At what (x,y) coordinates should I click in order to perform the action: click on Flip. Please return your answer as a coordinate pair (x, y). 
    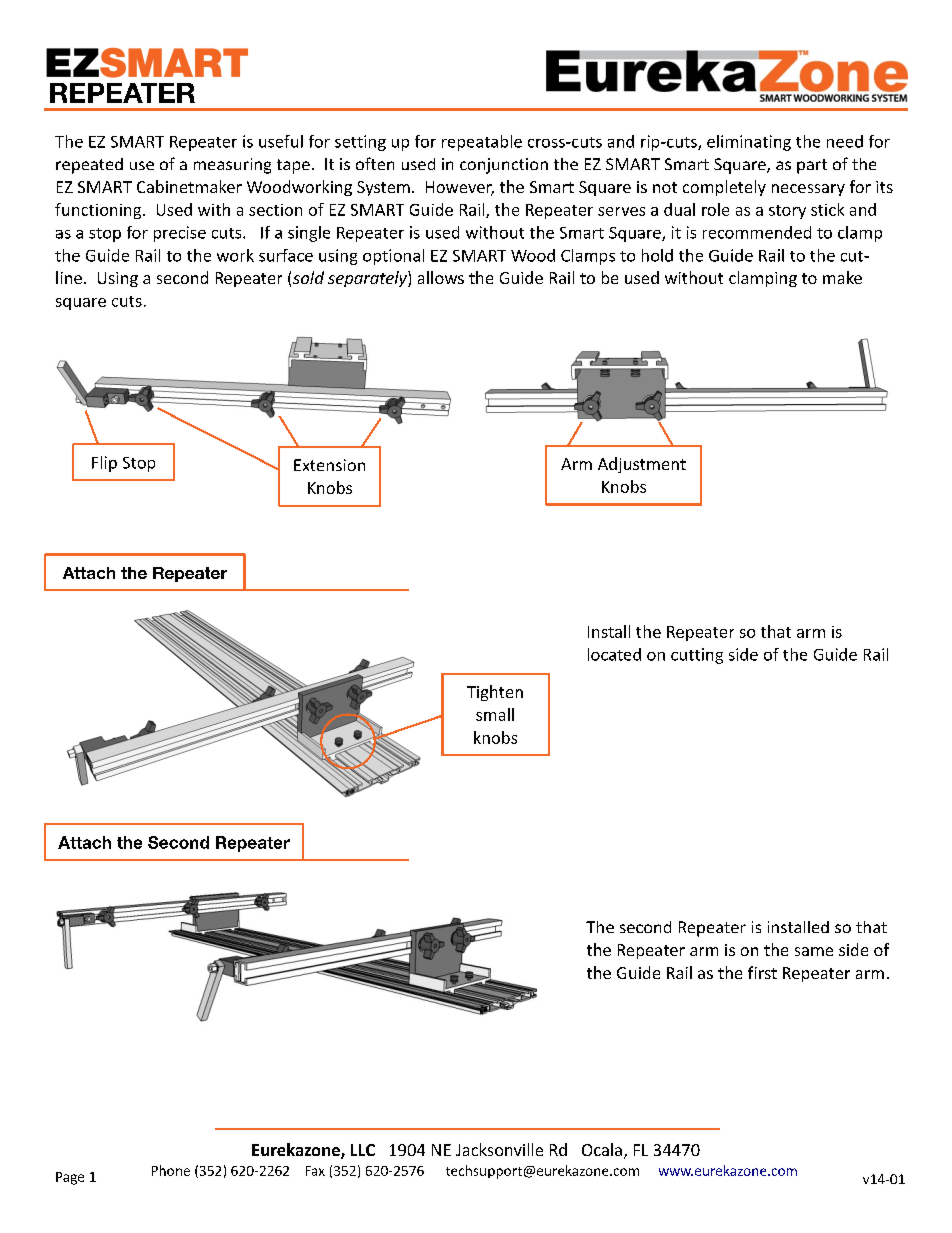
    Looking at the image, I should click on (104, 464).
